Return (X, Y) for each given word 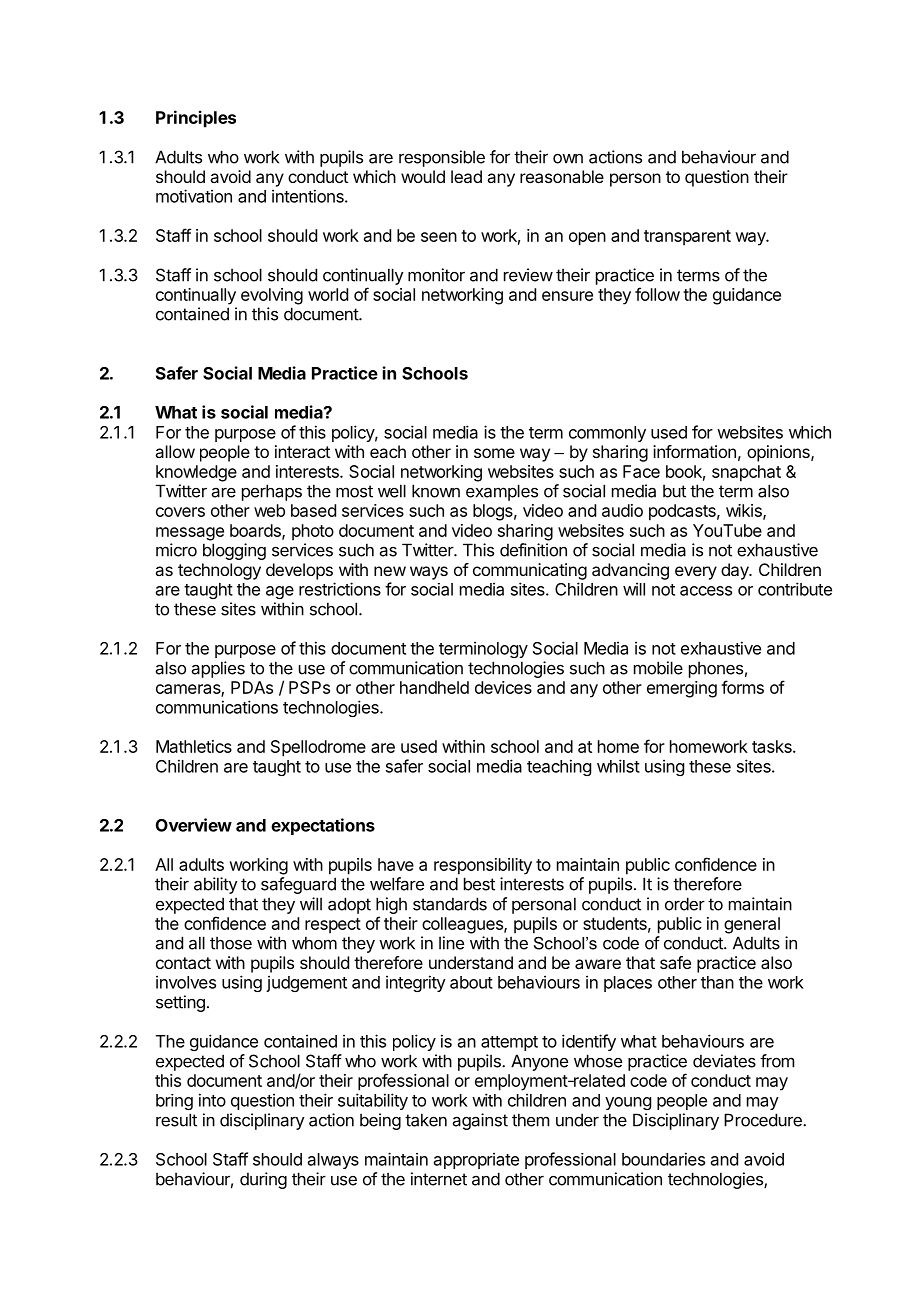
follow (657, 294)
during (263, 1180)
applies (218, 669)
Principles (196, 119)
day (735, 571)
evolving (272, 296)
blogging (234, 551)
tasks (773, 746)
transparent (687, 238)
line (451, 943)
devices (503, 687)
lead (466, 176)
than (717, 982)
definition (533, 550)
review (528, 275)
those (231, 943)
